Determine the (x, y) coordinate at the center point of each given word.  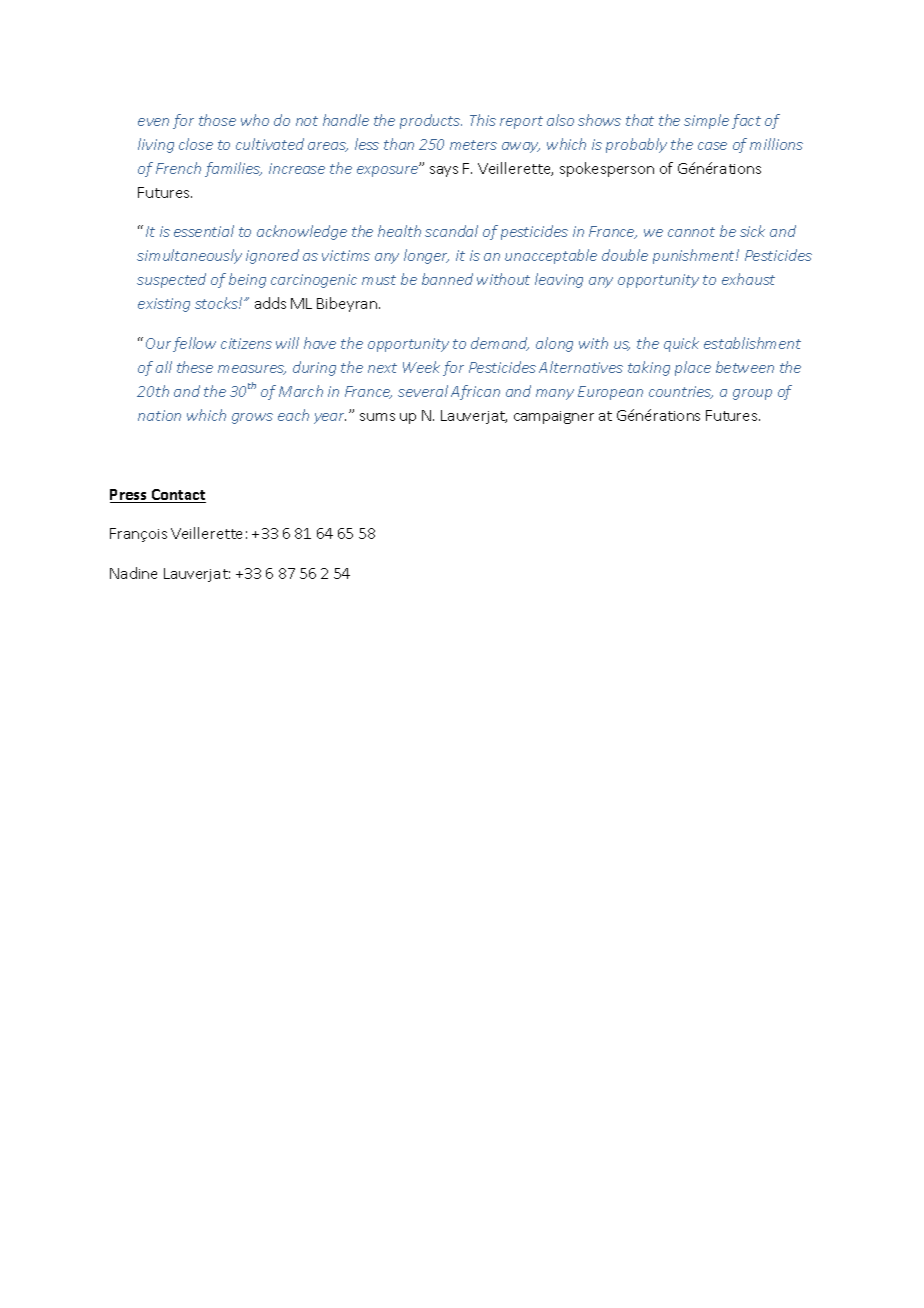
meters (473, 145)
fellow (194, 344)
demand (500, 344)
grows (252, 418)
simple (706, 121)
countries (681, 392)
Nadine (133, 573)
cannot (691, 232)
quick (681, 344)
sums (377, 417)
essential (204, 231)
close (196, 144)
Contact (177, 496)
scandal (451, 231)
